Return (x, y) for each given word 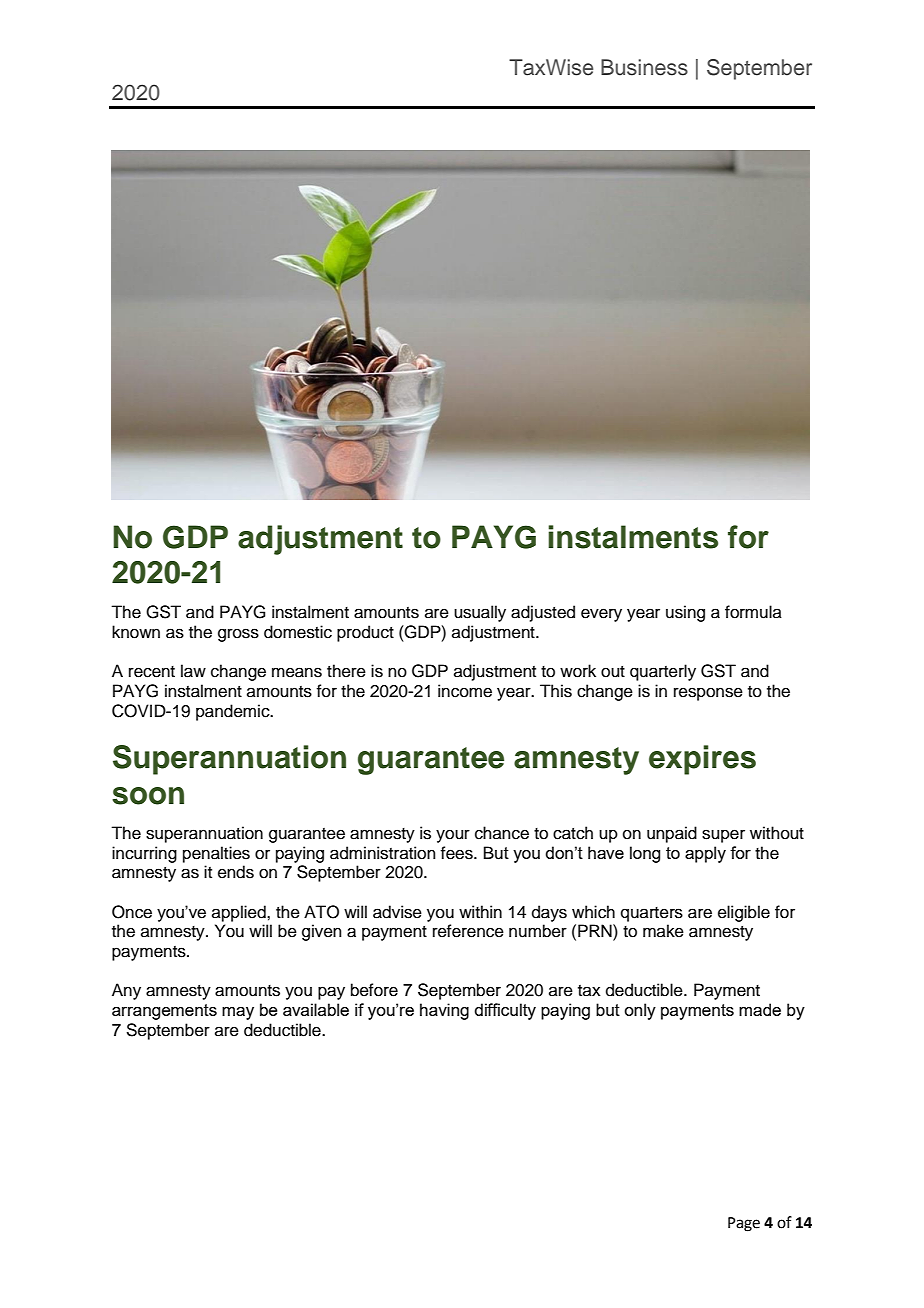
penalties (216, 854)
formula (753, 612)
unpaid (672, 834)
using (685, 613)
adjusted (543, 613)
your (453, 836)
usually (480, 613)
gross (238, 635)
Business (644, 67)
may (238, 1013)
